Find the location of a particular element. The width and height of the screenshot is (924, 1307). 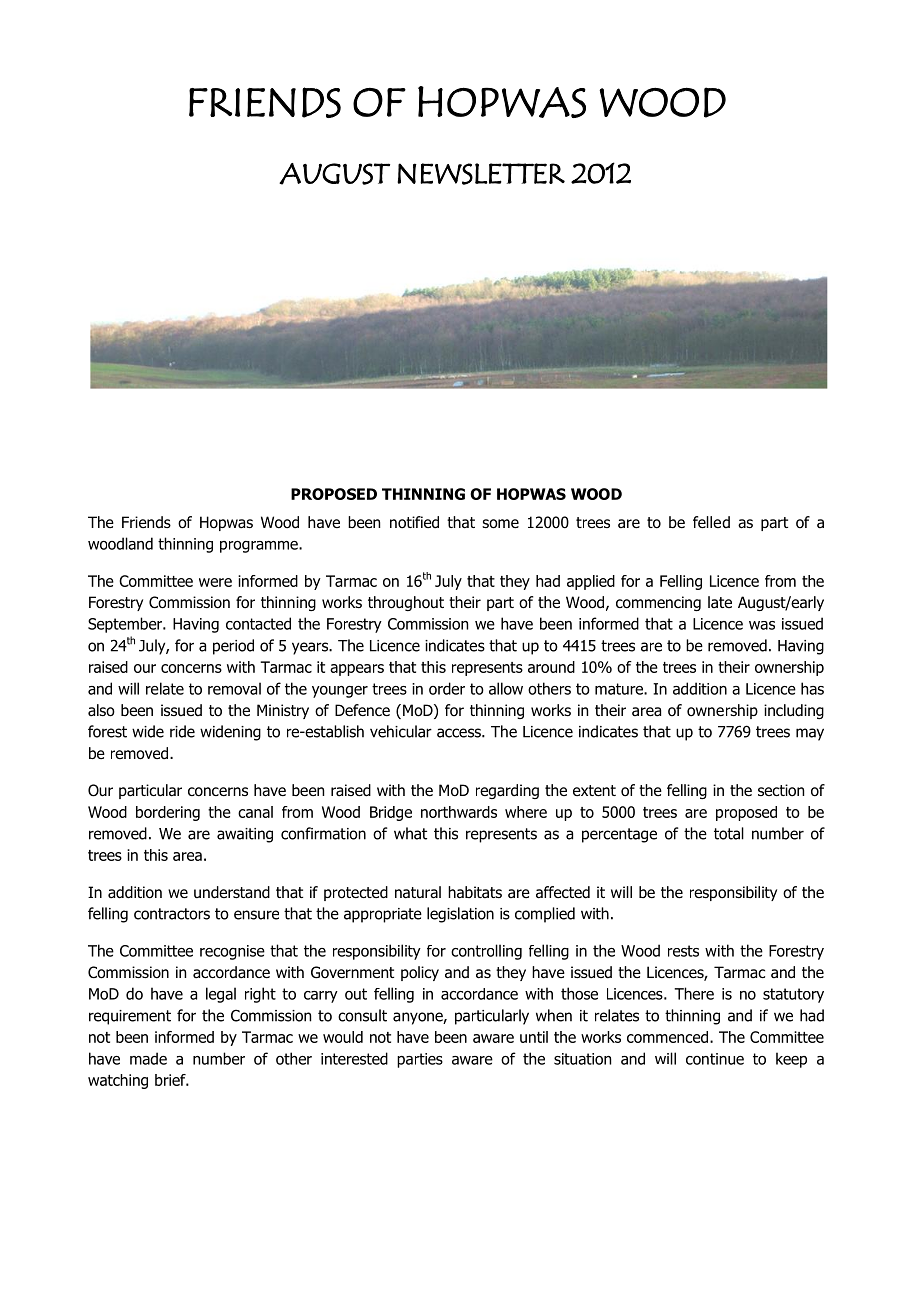

ride is located at coordinates (182, 731).
